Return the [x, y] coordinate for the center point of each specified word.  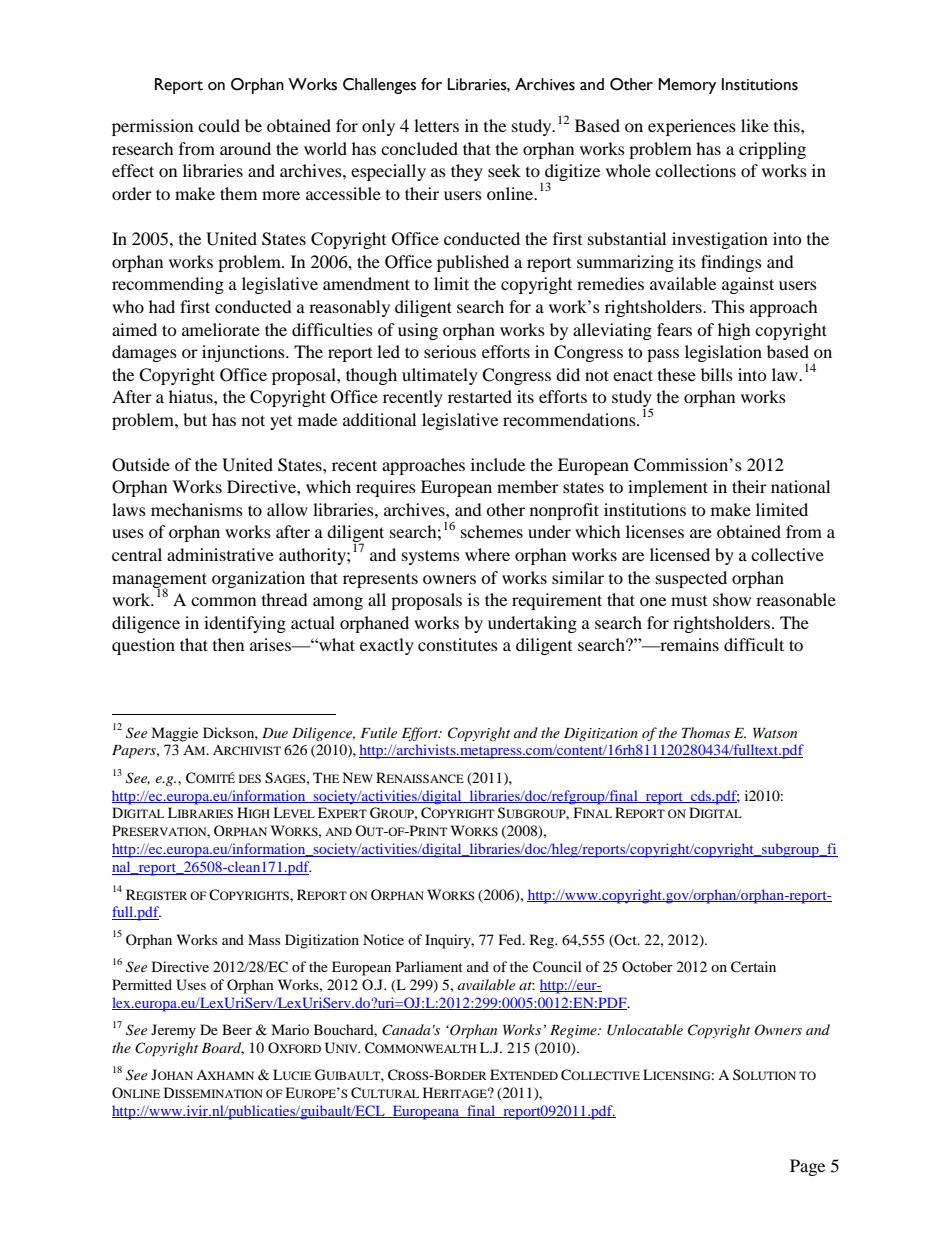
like [755, 125]
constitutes [458, 644]
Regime [574, 1031]
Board [222, 1048]
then [228, 644]
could [219, 125]
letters [436, 125]
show [732, 599]
